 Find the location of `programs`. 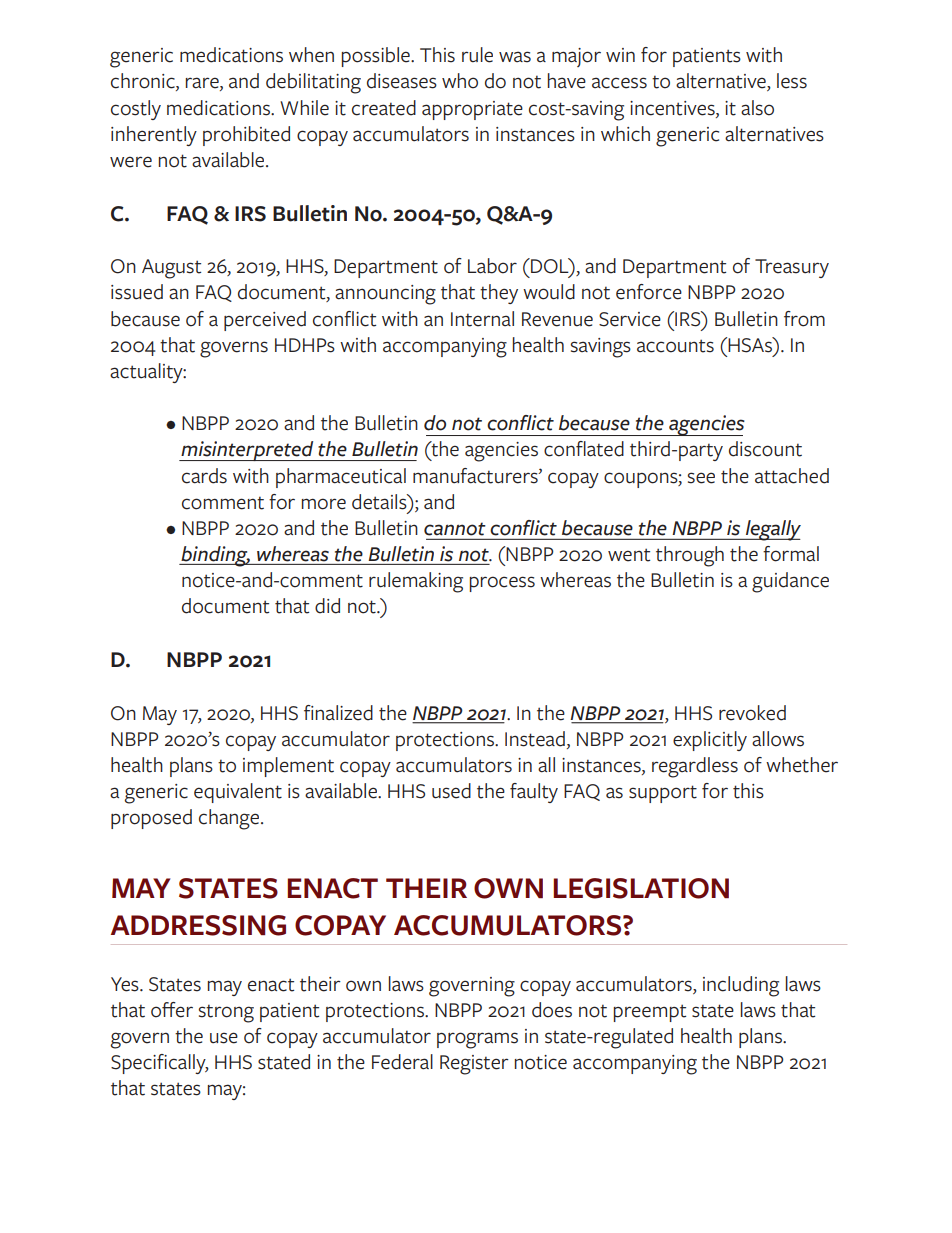

programs is located at coordinates (477, 1040).
